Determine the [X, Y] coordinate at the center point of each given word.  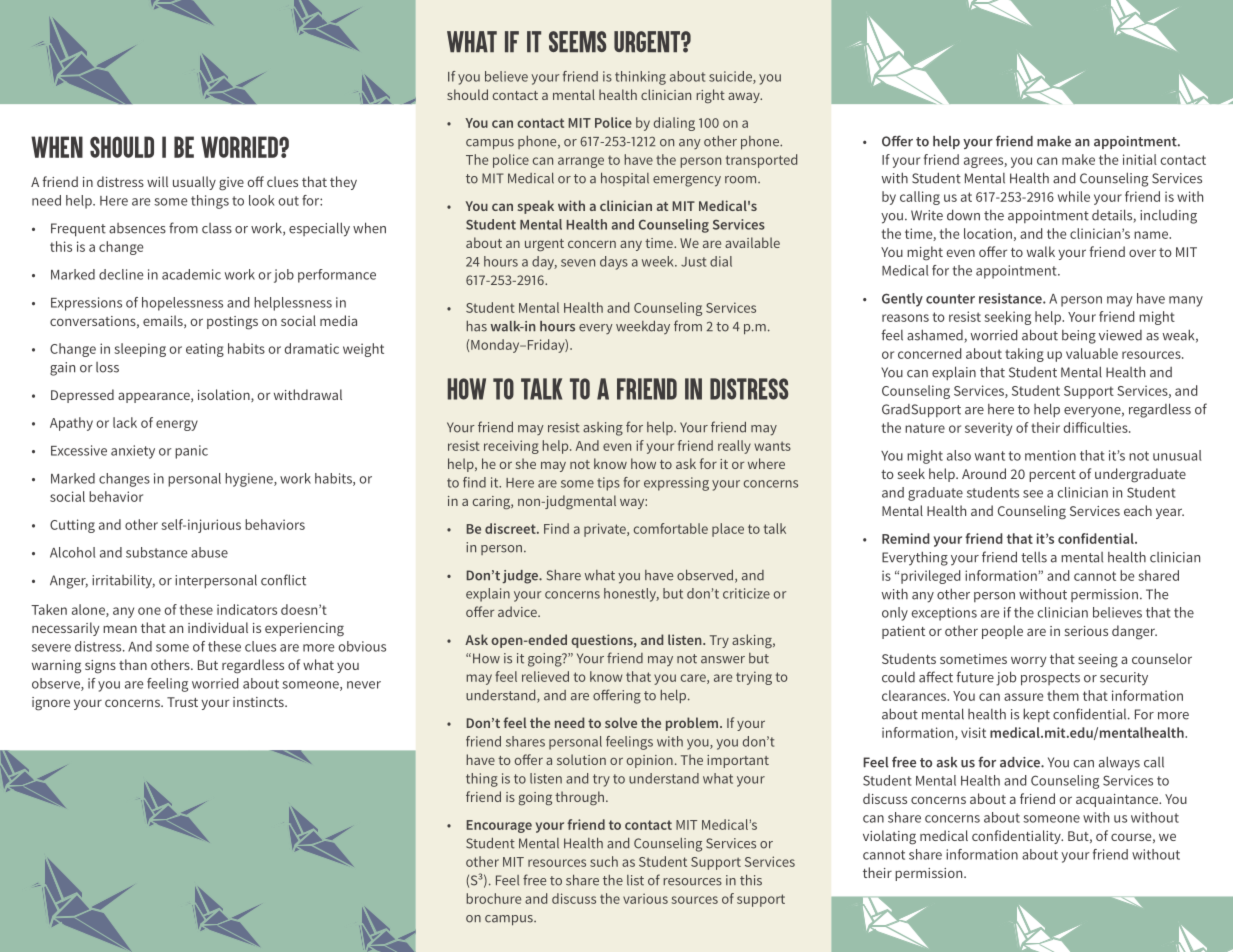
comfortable [671, 528]
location [988, 233]
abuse [209, 552]
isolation [225, 395]
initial [1140, 159]
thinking [640, 78]
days [614, 263]
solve [621, 722]
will [157, 181]
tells [1034, 557]
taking [1024, 355]
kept [1036, 715]
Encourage [499, 826]
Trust [182, 702]
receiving [511, 447]
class [217, 228]
